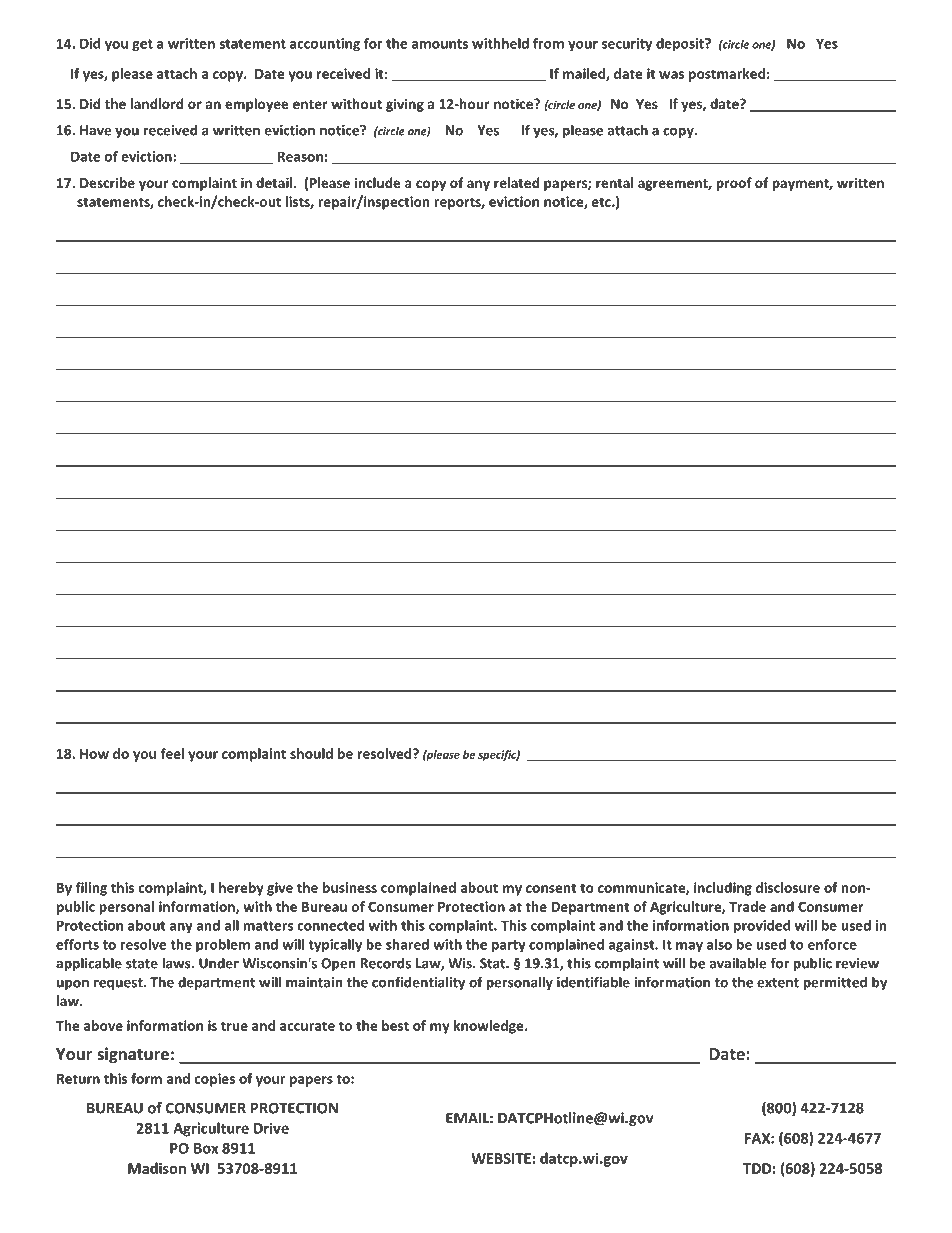  I want to click on proof, so click(734, 184).
